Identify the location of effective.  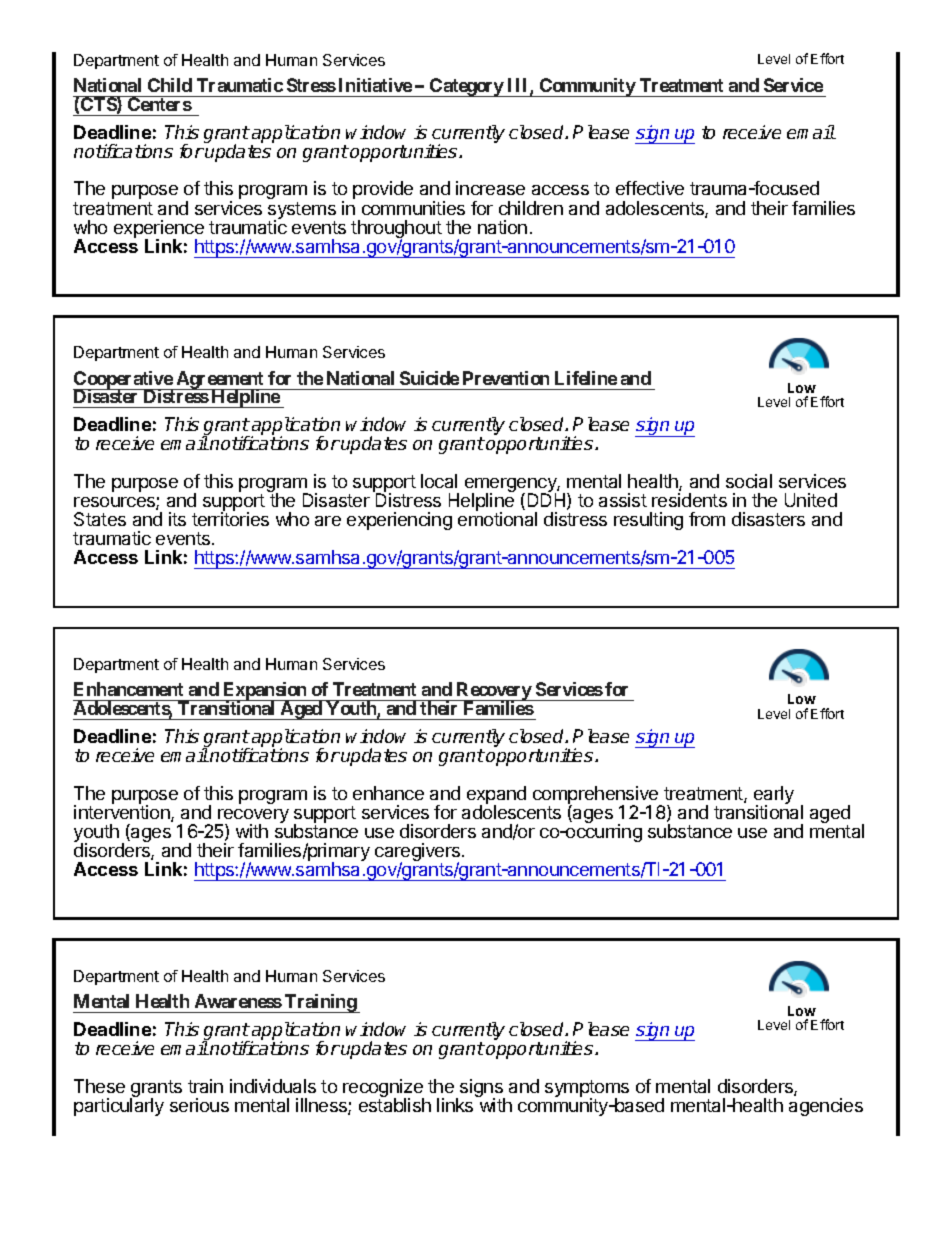
(650, 188).
